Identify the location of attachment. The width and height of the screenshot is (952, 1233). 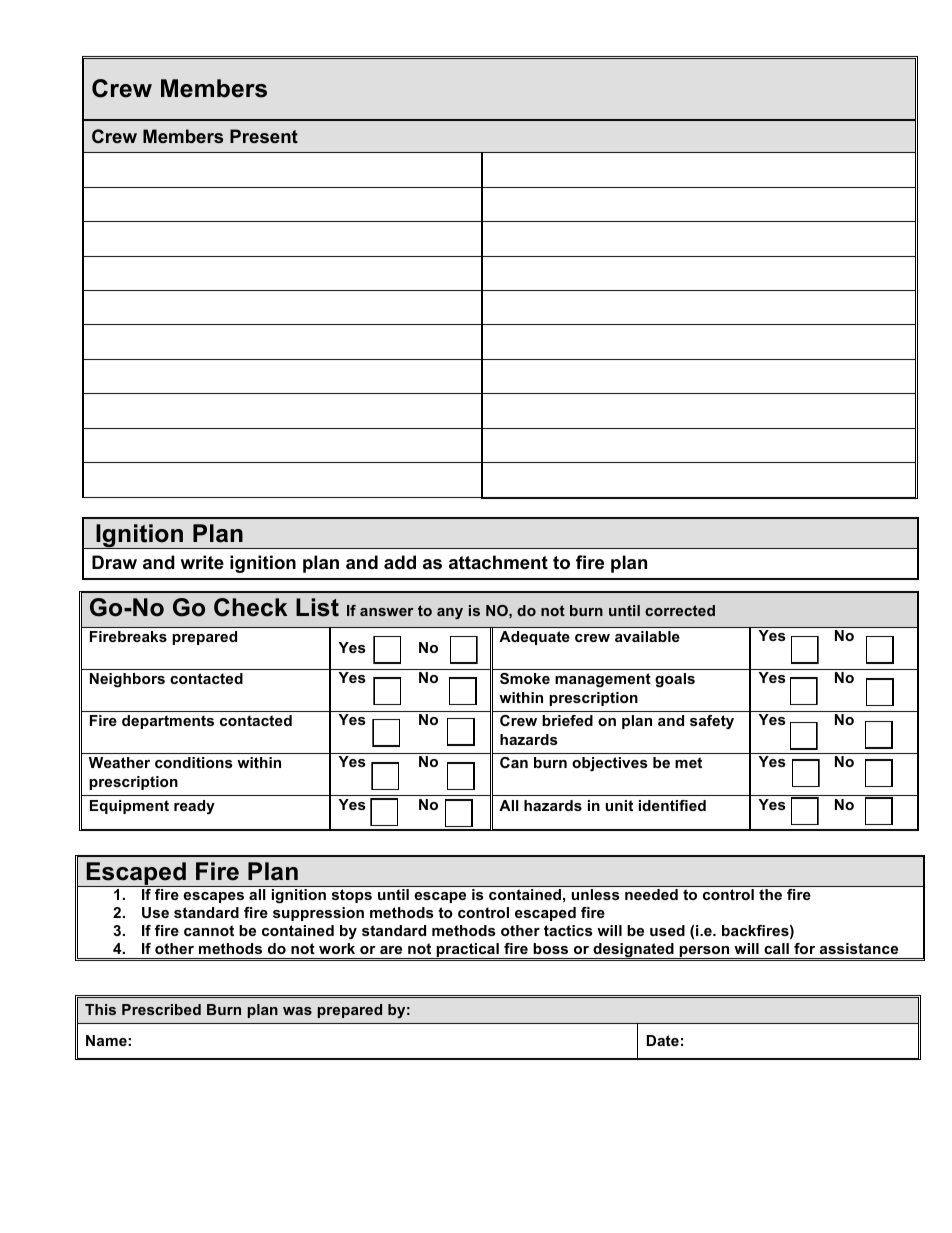
(498, 562).
